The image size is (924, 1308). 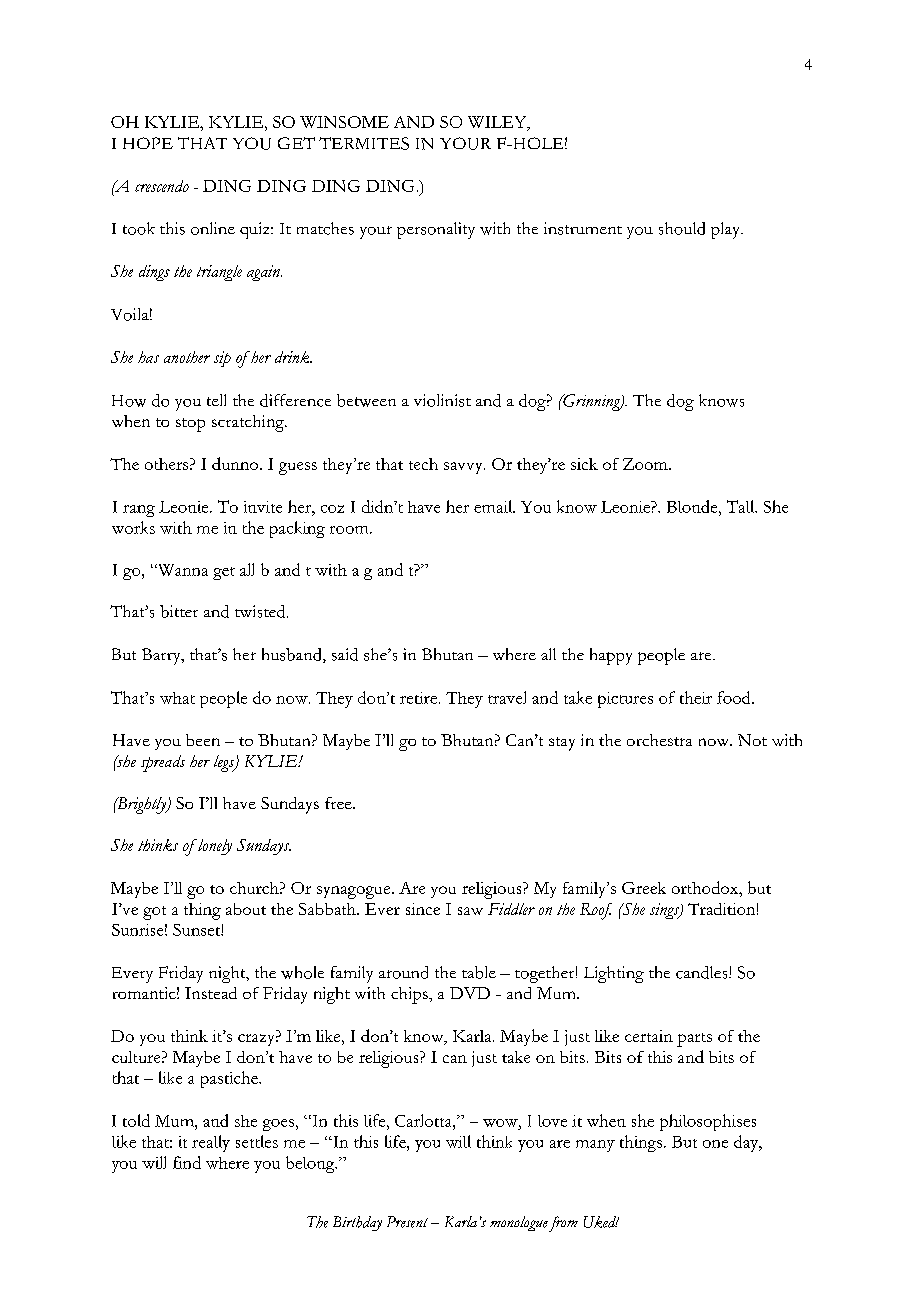 What do you see at coordinates (592, 402) in the screenshot?
I see `Grinning` at bounding box center [592, 402].
